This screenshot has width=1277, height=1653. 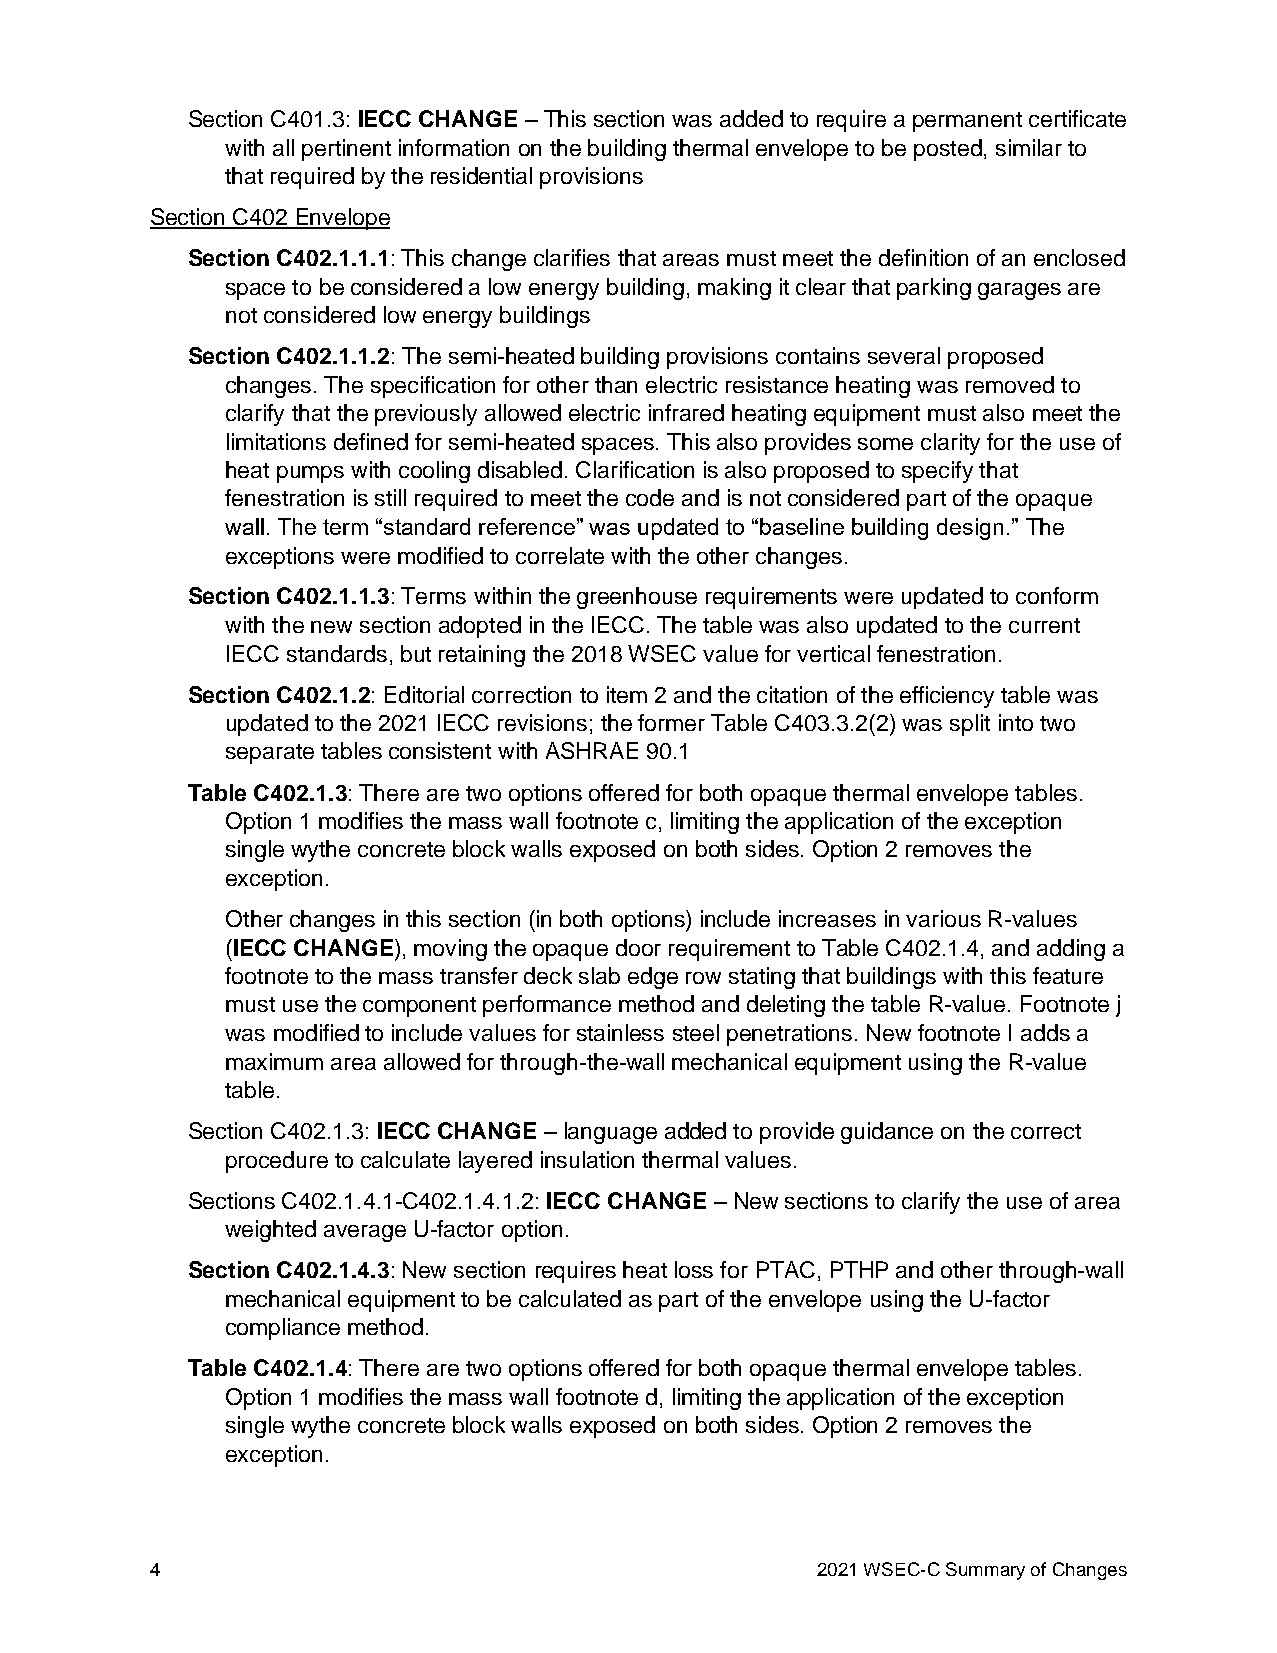 I want to click on compliance, so click(x=283, y=1329).
